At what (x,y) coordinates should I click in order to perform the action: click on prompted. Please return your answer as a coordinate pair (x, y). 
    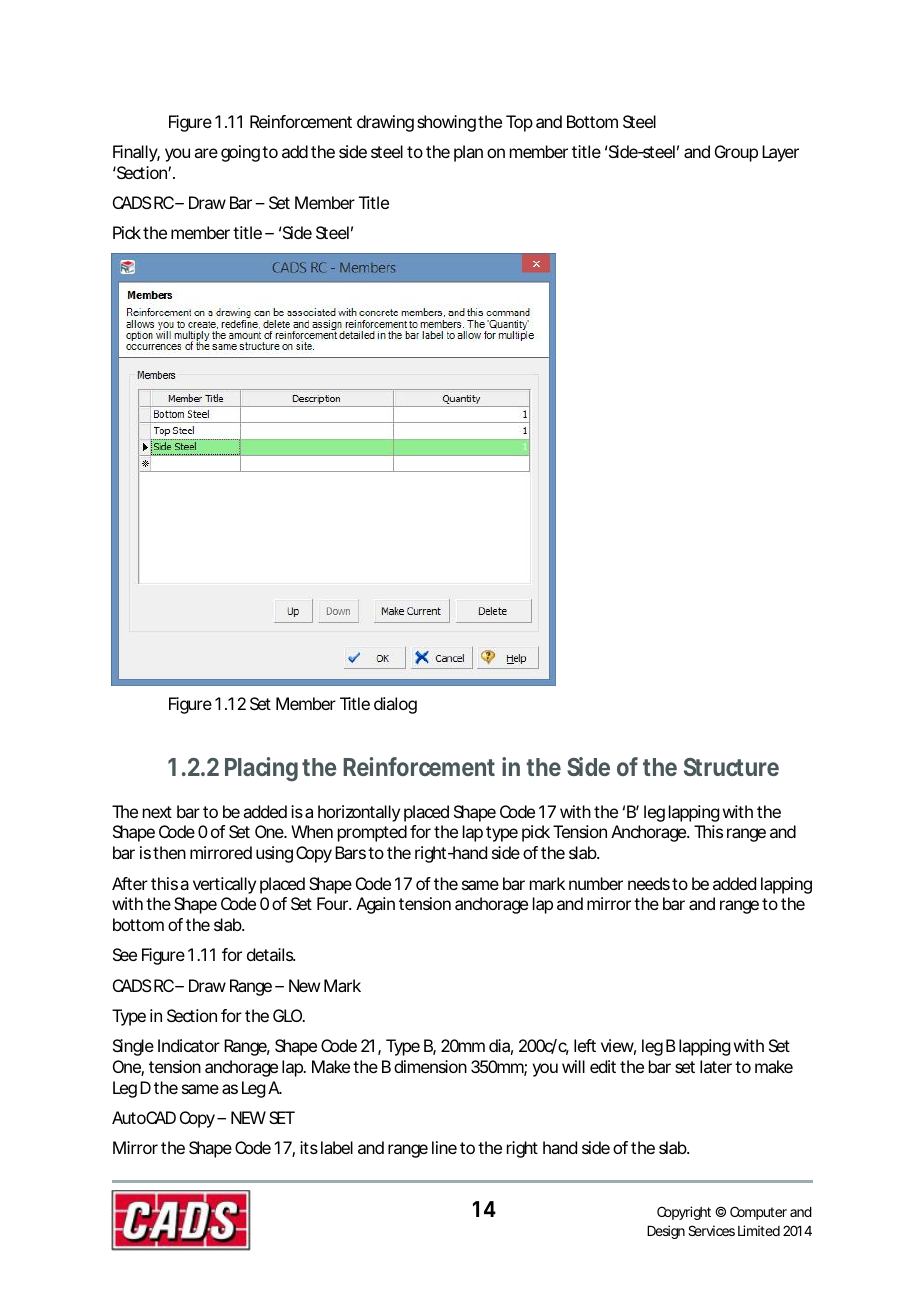
    Looking at the image, I should click on (372, 833).
